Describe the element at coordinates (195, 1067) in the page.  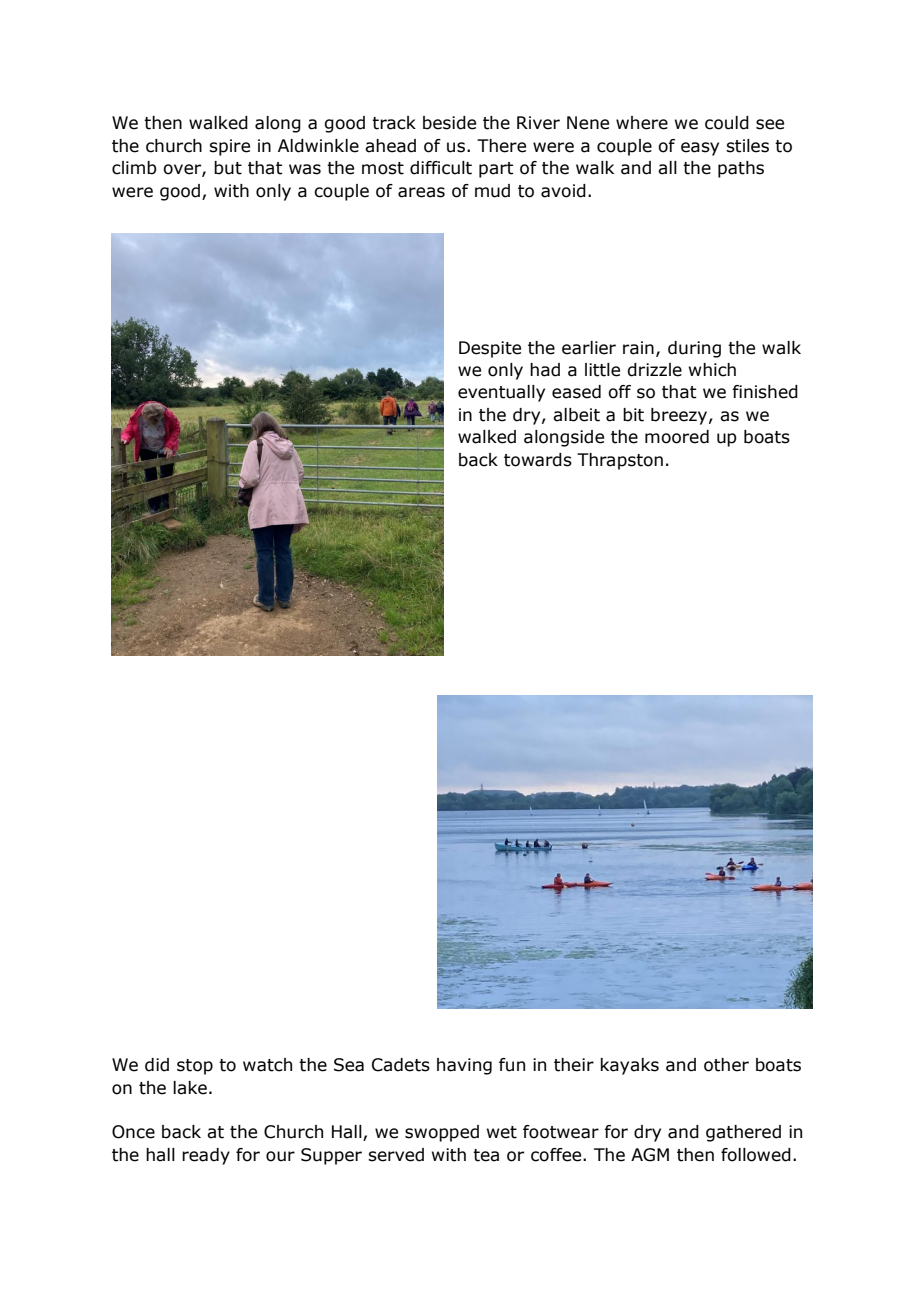
I see `stop` at that location.
